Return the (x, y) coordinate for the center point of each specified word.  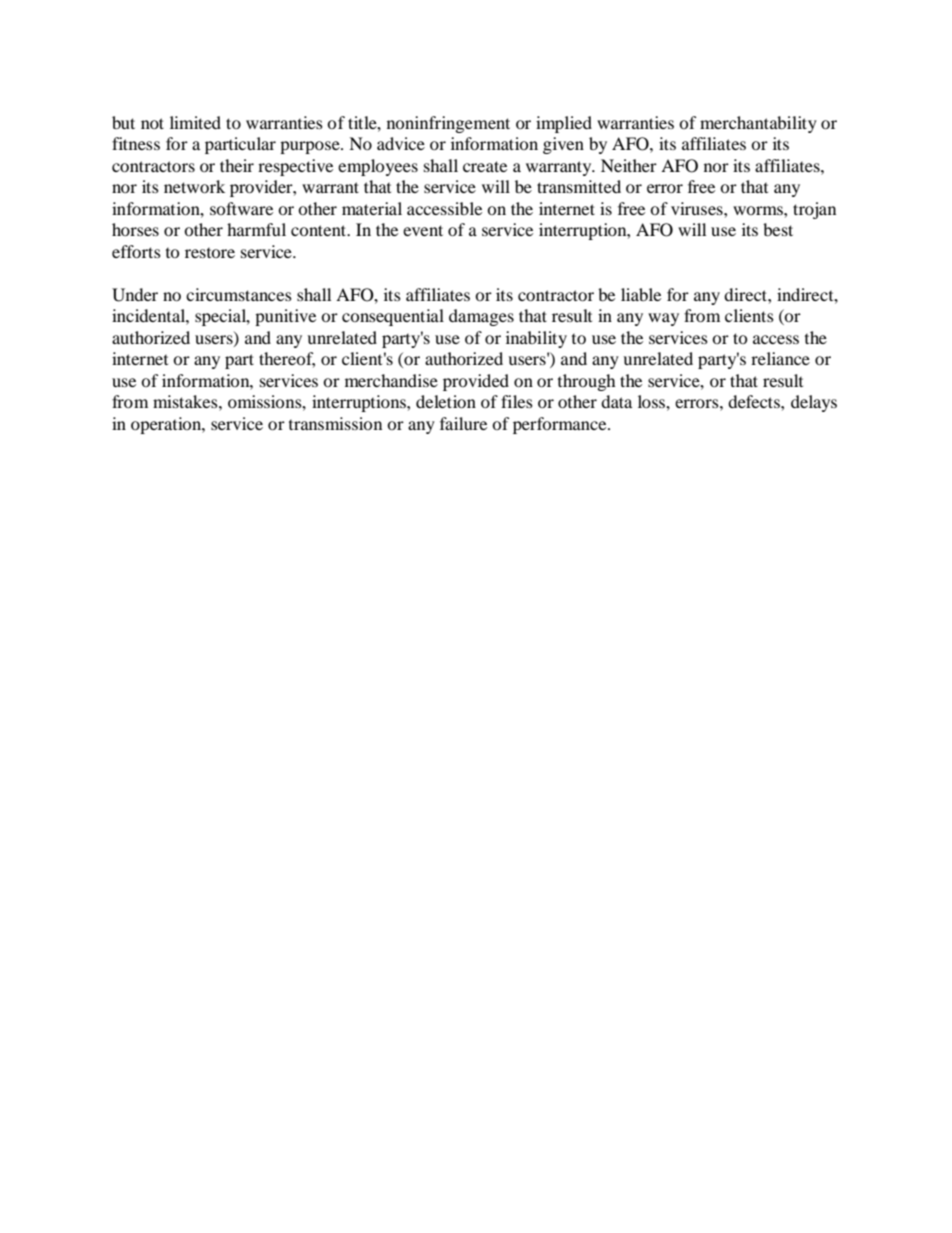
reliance (780, 358)
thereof (287, 360)
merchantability (758, 124)
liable (641, 294)
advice (401, 143)
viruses (698, 208)
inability (536, 339)
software (241, 208)
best (778, 229)
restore (210, 252)
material (372, 208)
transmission (335, 423)
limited (195, 122)
